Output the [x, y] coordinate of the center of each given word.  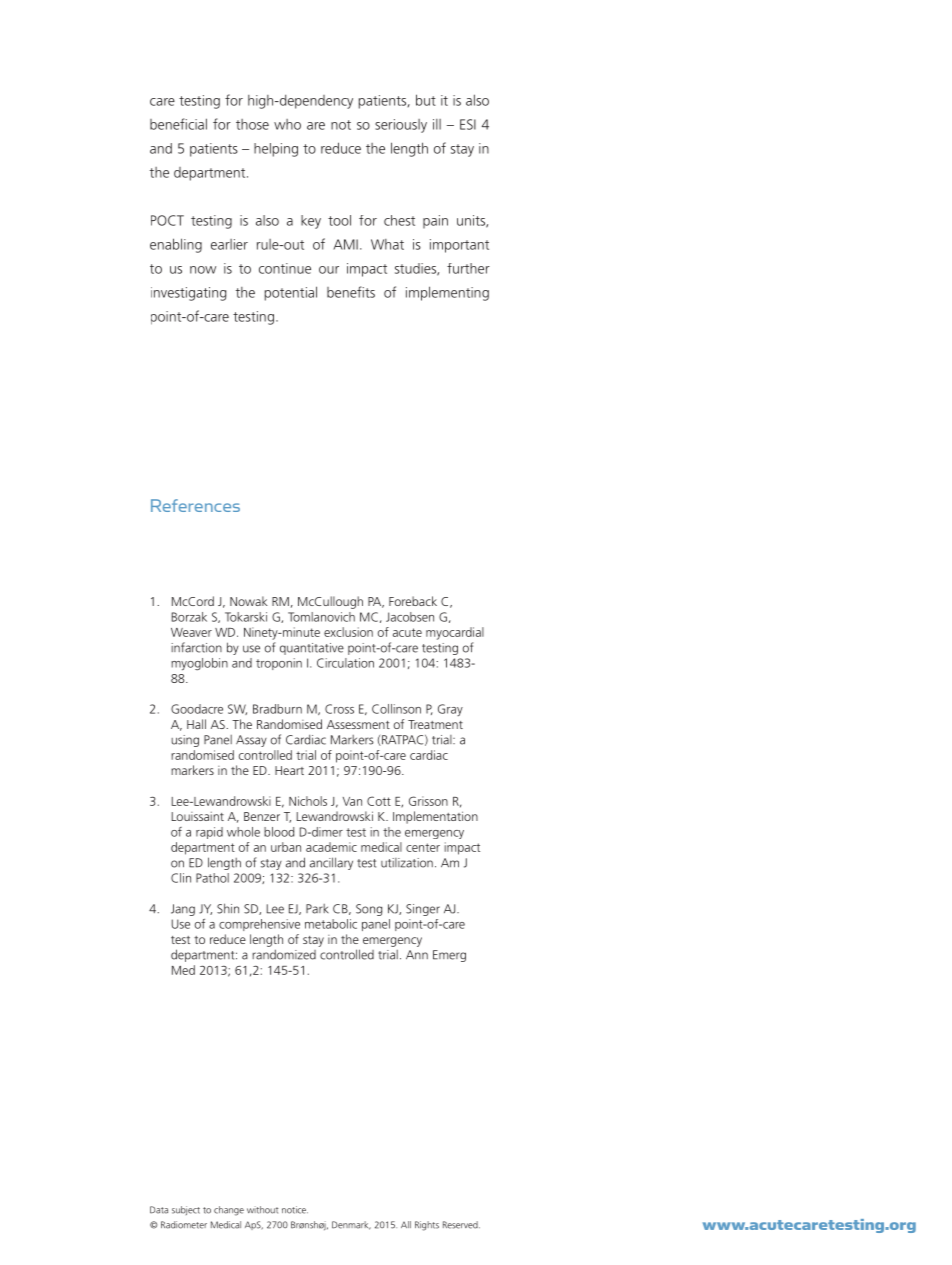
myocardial [455, 633]
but [426, 100]
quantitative [312, 649]
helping [276, 150]
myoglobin [199, 664]
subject [186, 1210]
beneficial [178, 124]
